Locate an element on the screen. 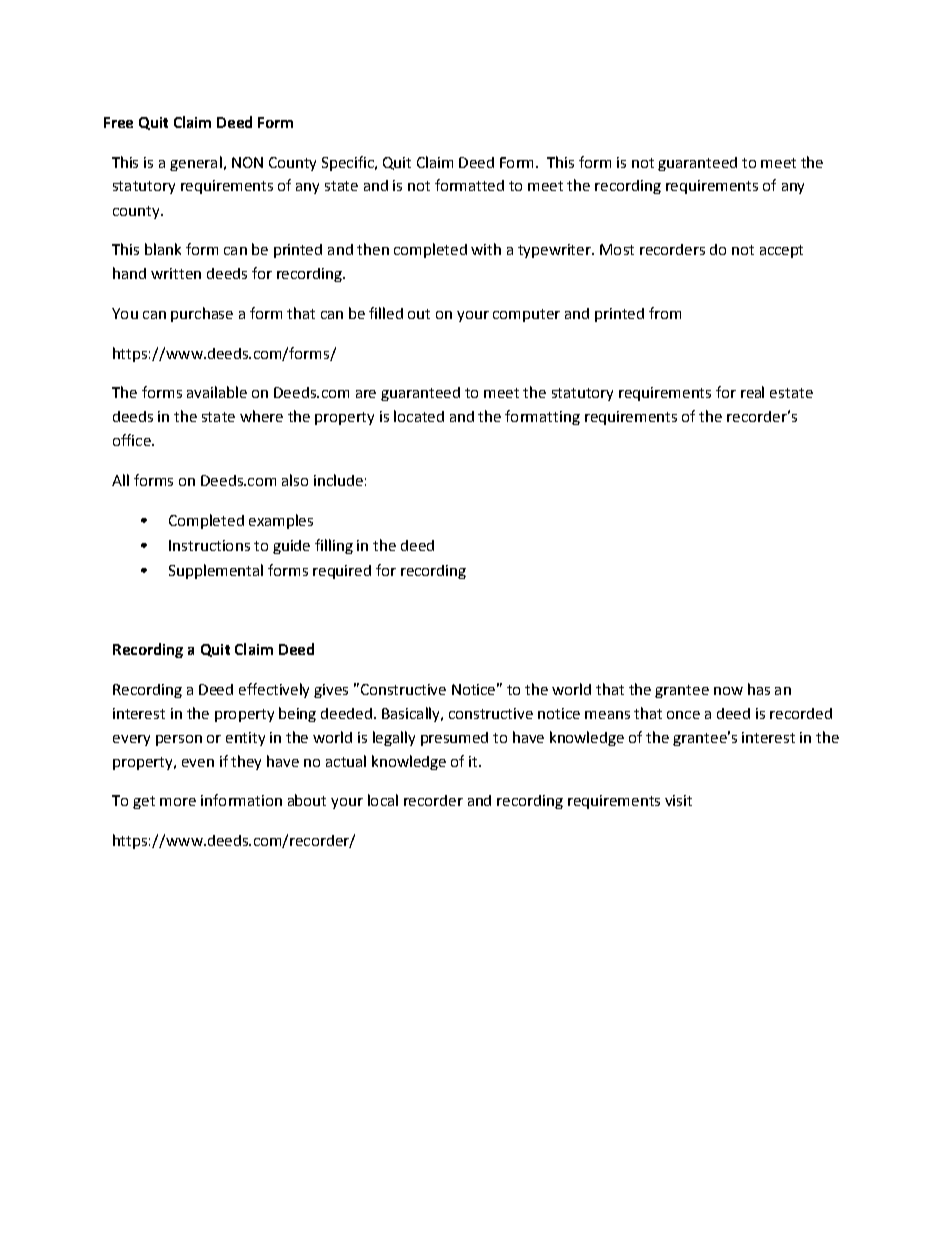 Image resolution: width=952 pixels, height=1233 pixels. once is located at coordinates (683, 715).
